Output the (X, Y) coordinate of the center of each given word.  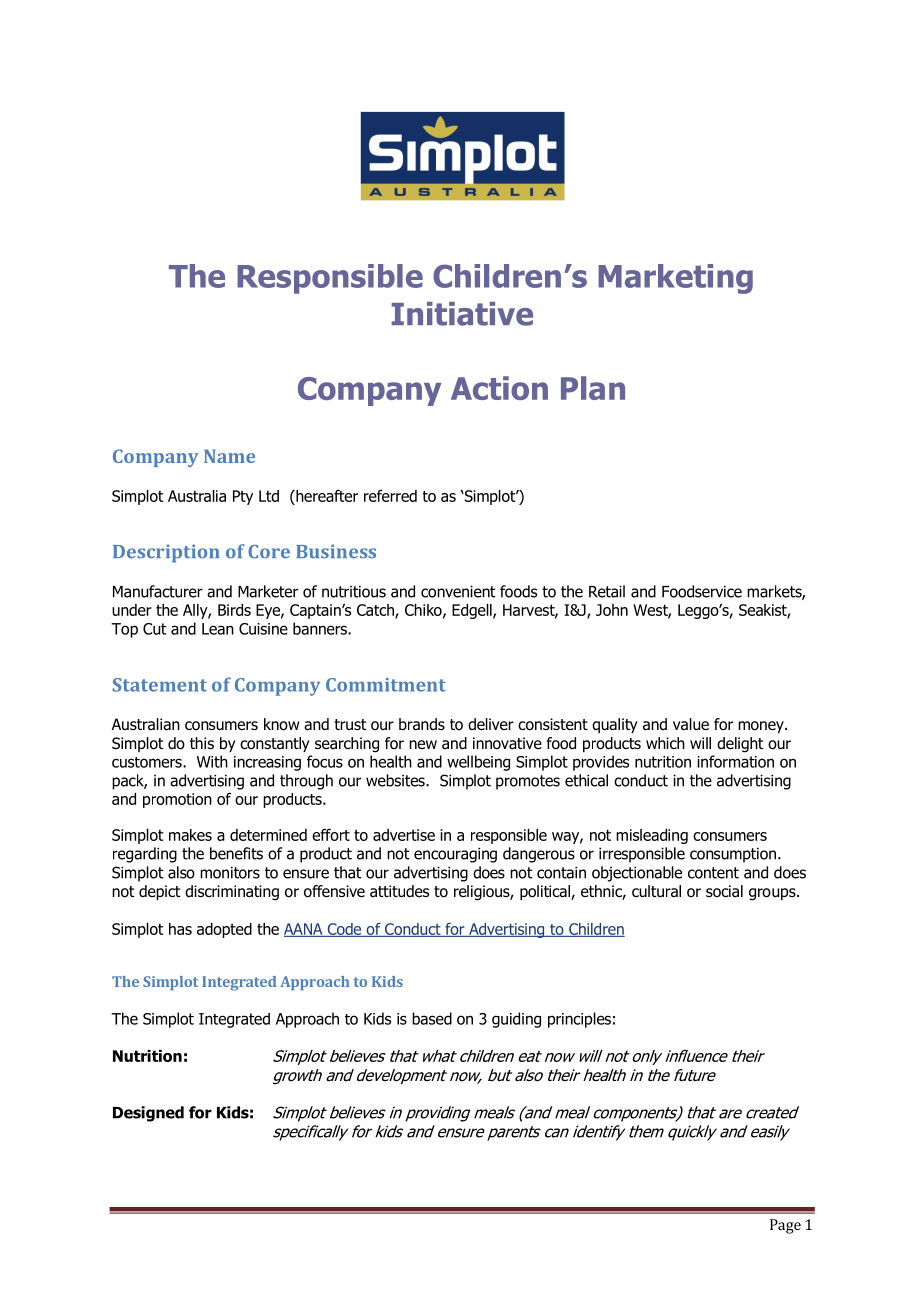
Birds (234, 610)
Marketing (675, 279)
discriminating (232, 893)
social (724, 891)
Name (229, 456)
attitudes (399, 891)
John (612, 610)
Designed (148, 1114)
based (432, 1018)
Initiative (462, 314)
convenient (458, 591)
